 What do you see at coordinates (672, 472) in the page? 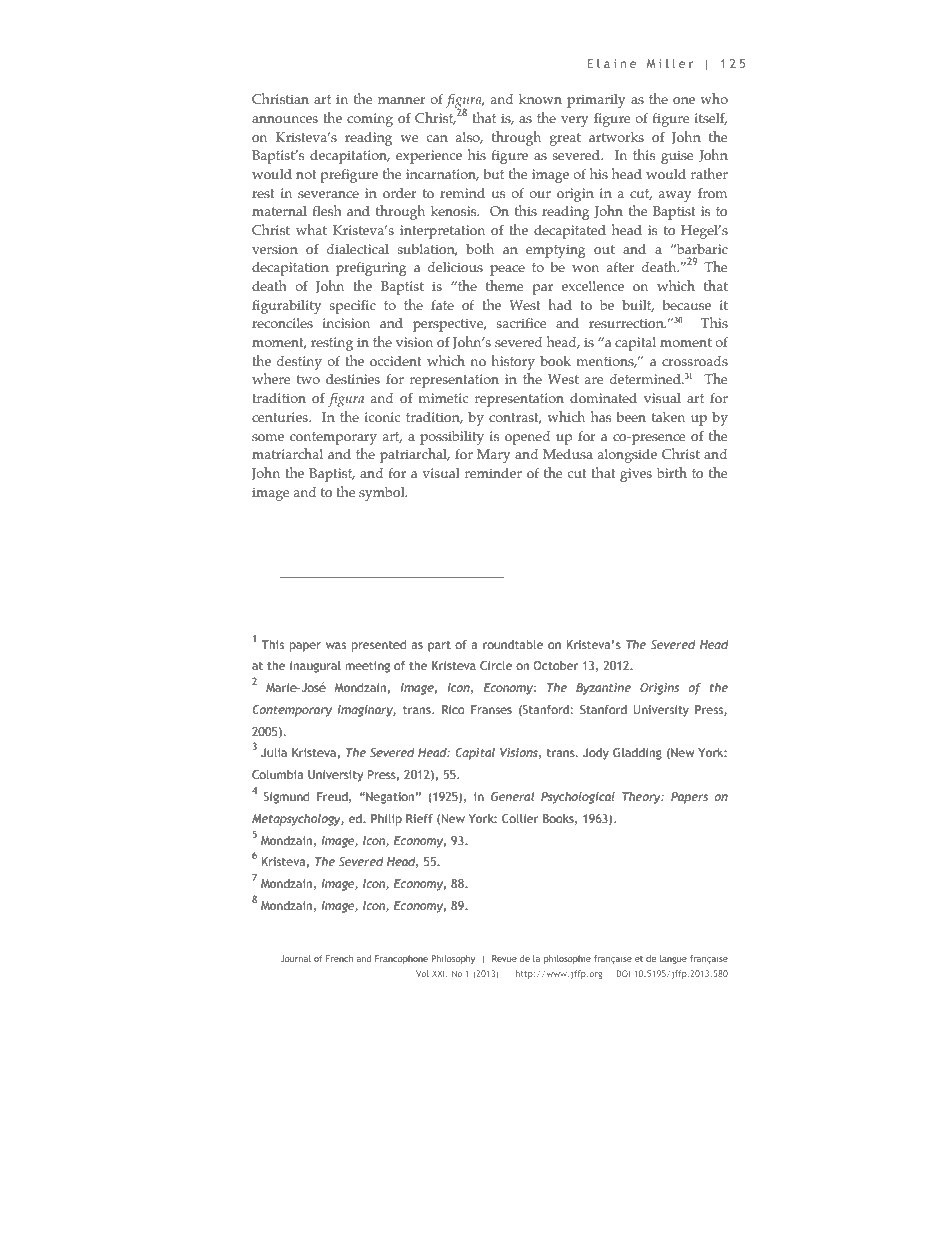
I see `birth` at bounding box center [672, 472].
